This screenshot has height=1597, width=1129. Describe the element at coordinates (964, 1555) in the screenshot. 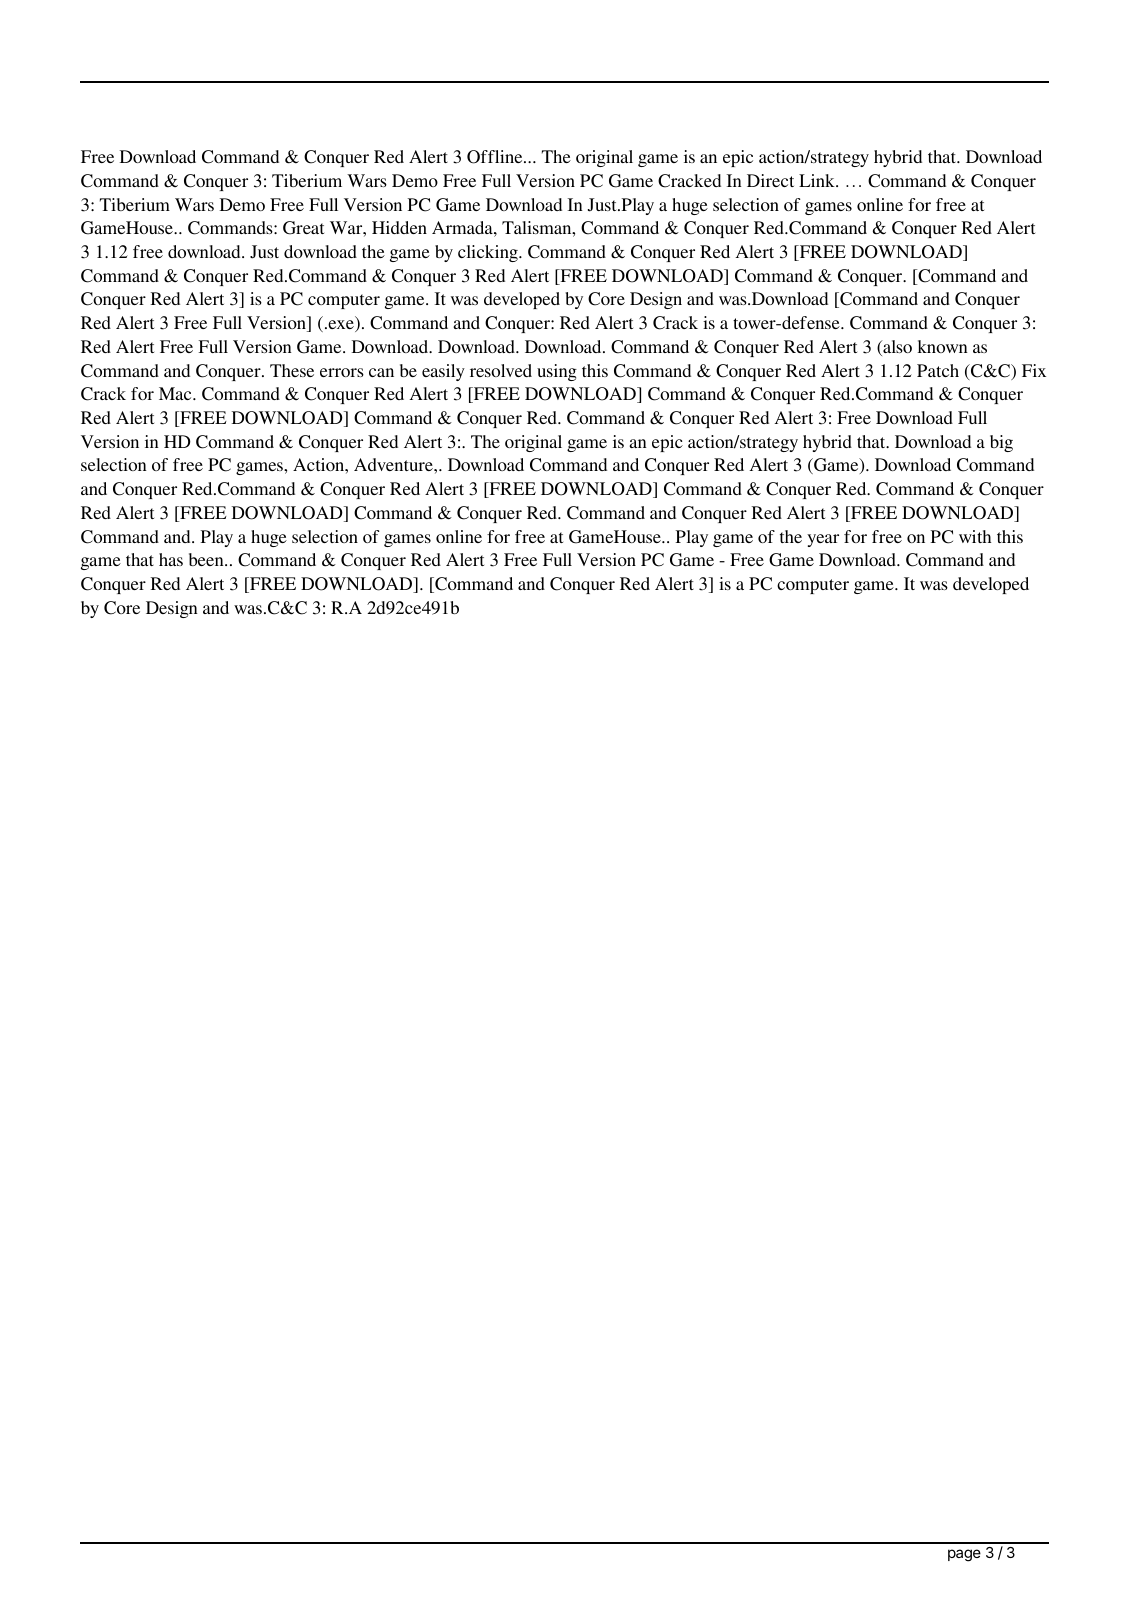

I see `page` at that location.
